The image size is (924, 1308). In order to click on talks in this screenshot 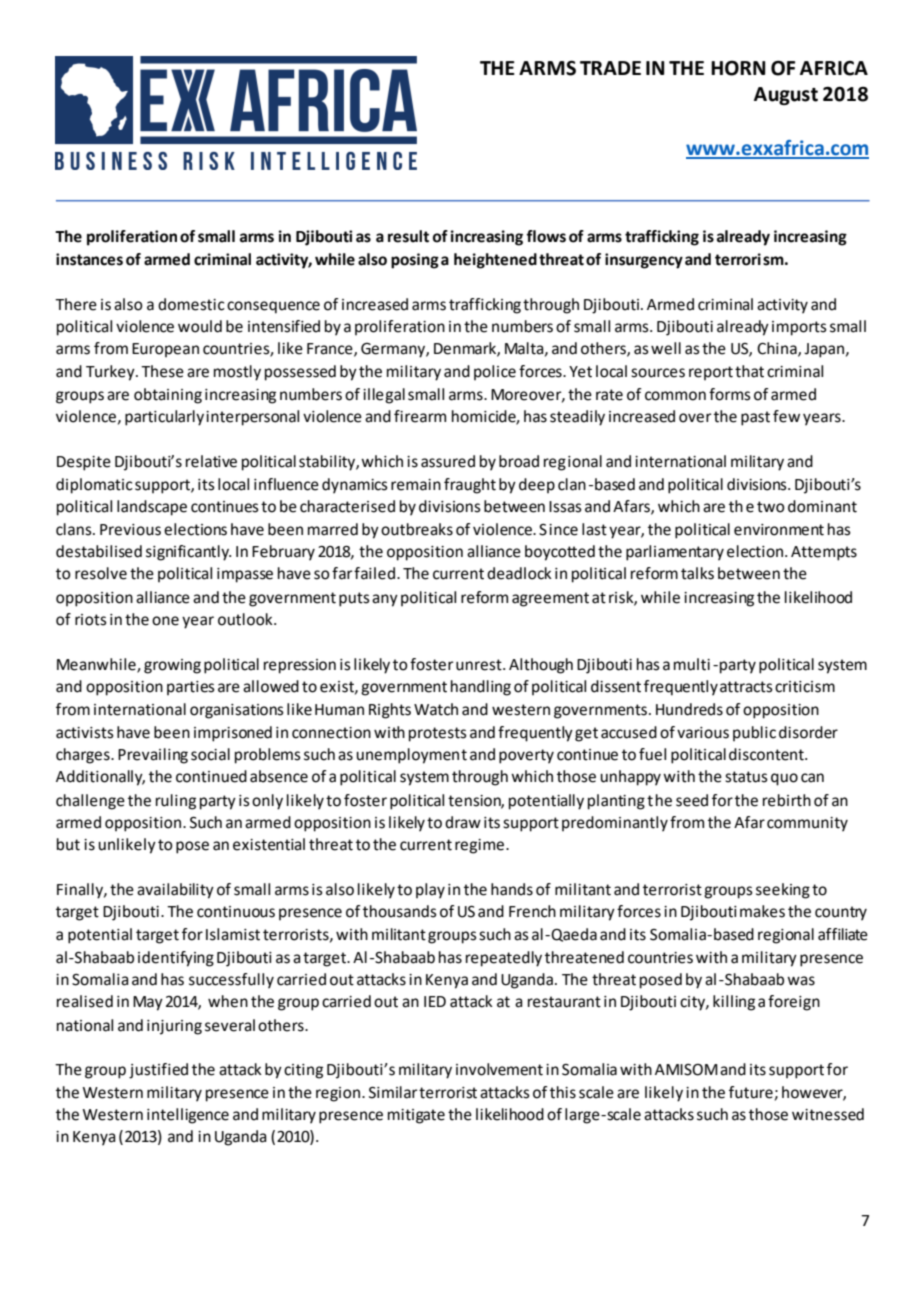, I will do `click(697, 573)`.
